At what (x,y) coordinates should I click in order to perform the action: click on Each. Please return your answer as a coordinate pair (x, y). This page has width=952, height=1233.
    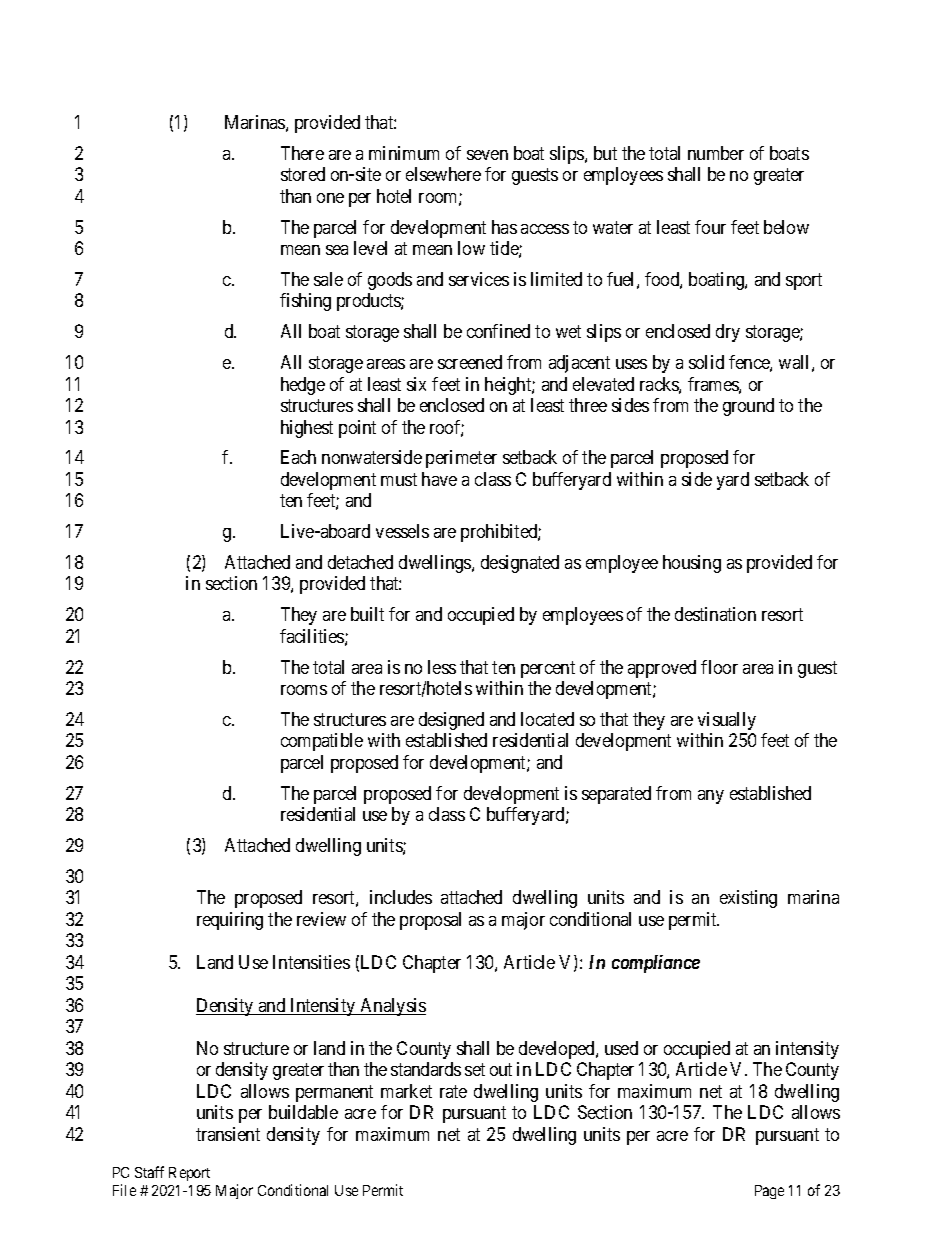
    Looking at the image, I should click on (298, 457).
